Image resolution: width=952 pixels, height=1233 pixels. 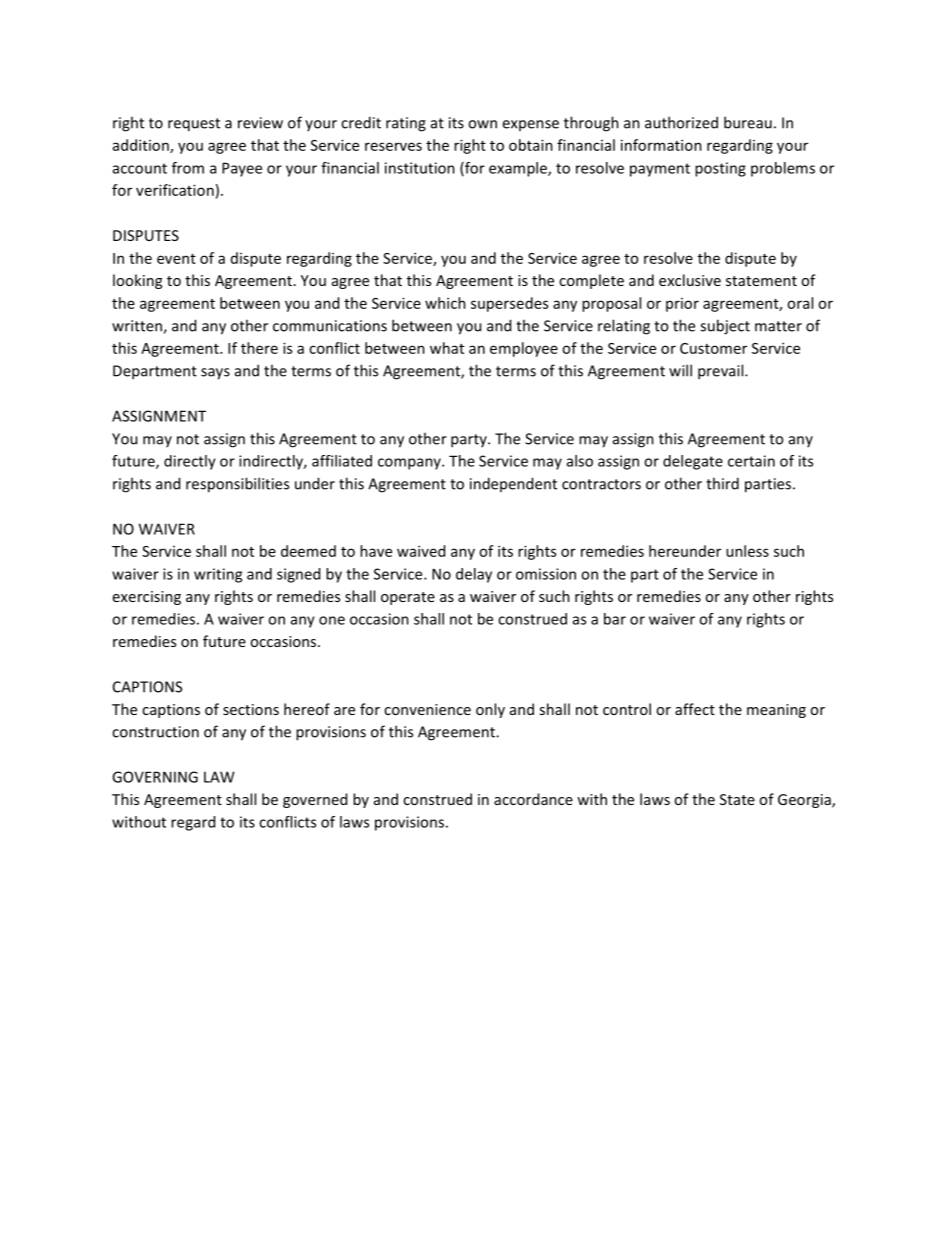 What do you see at coordinates (533, 799) in the page?
I see `accordance` at bounding box center [533, 799].
